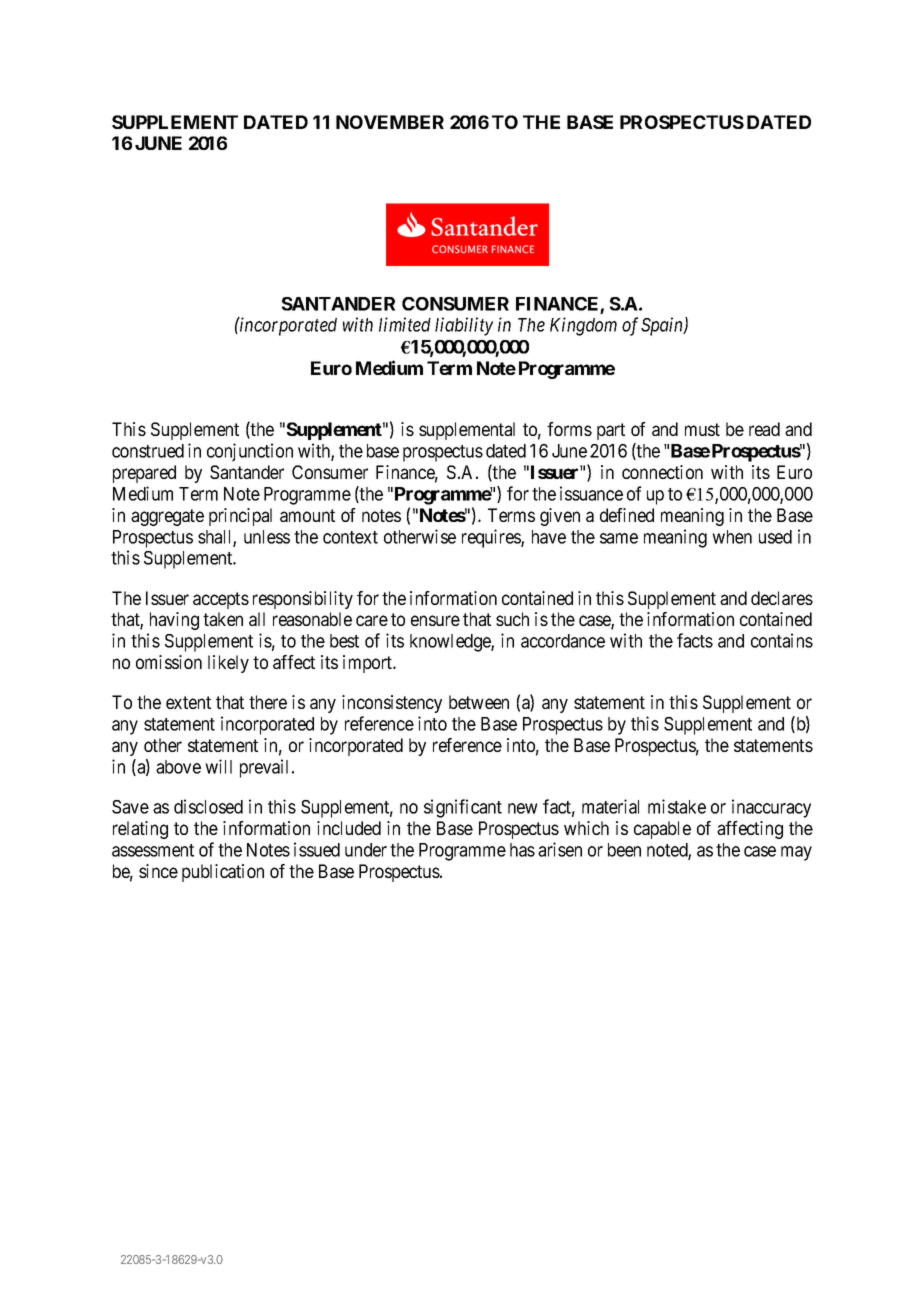 The height and width of the page is (1308, 924). Describe the element at coordinates (492, 538) in the page. I see `requires` at that location.
